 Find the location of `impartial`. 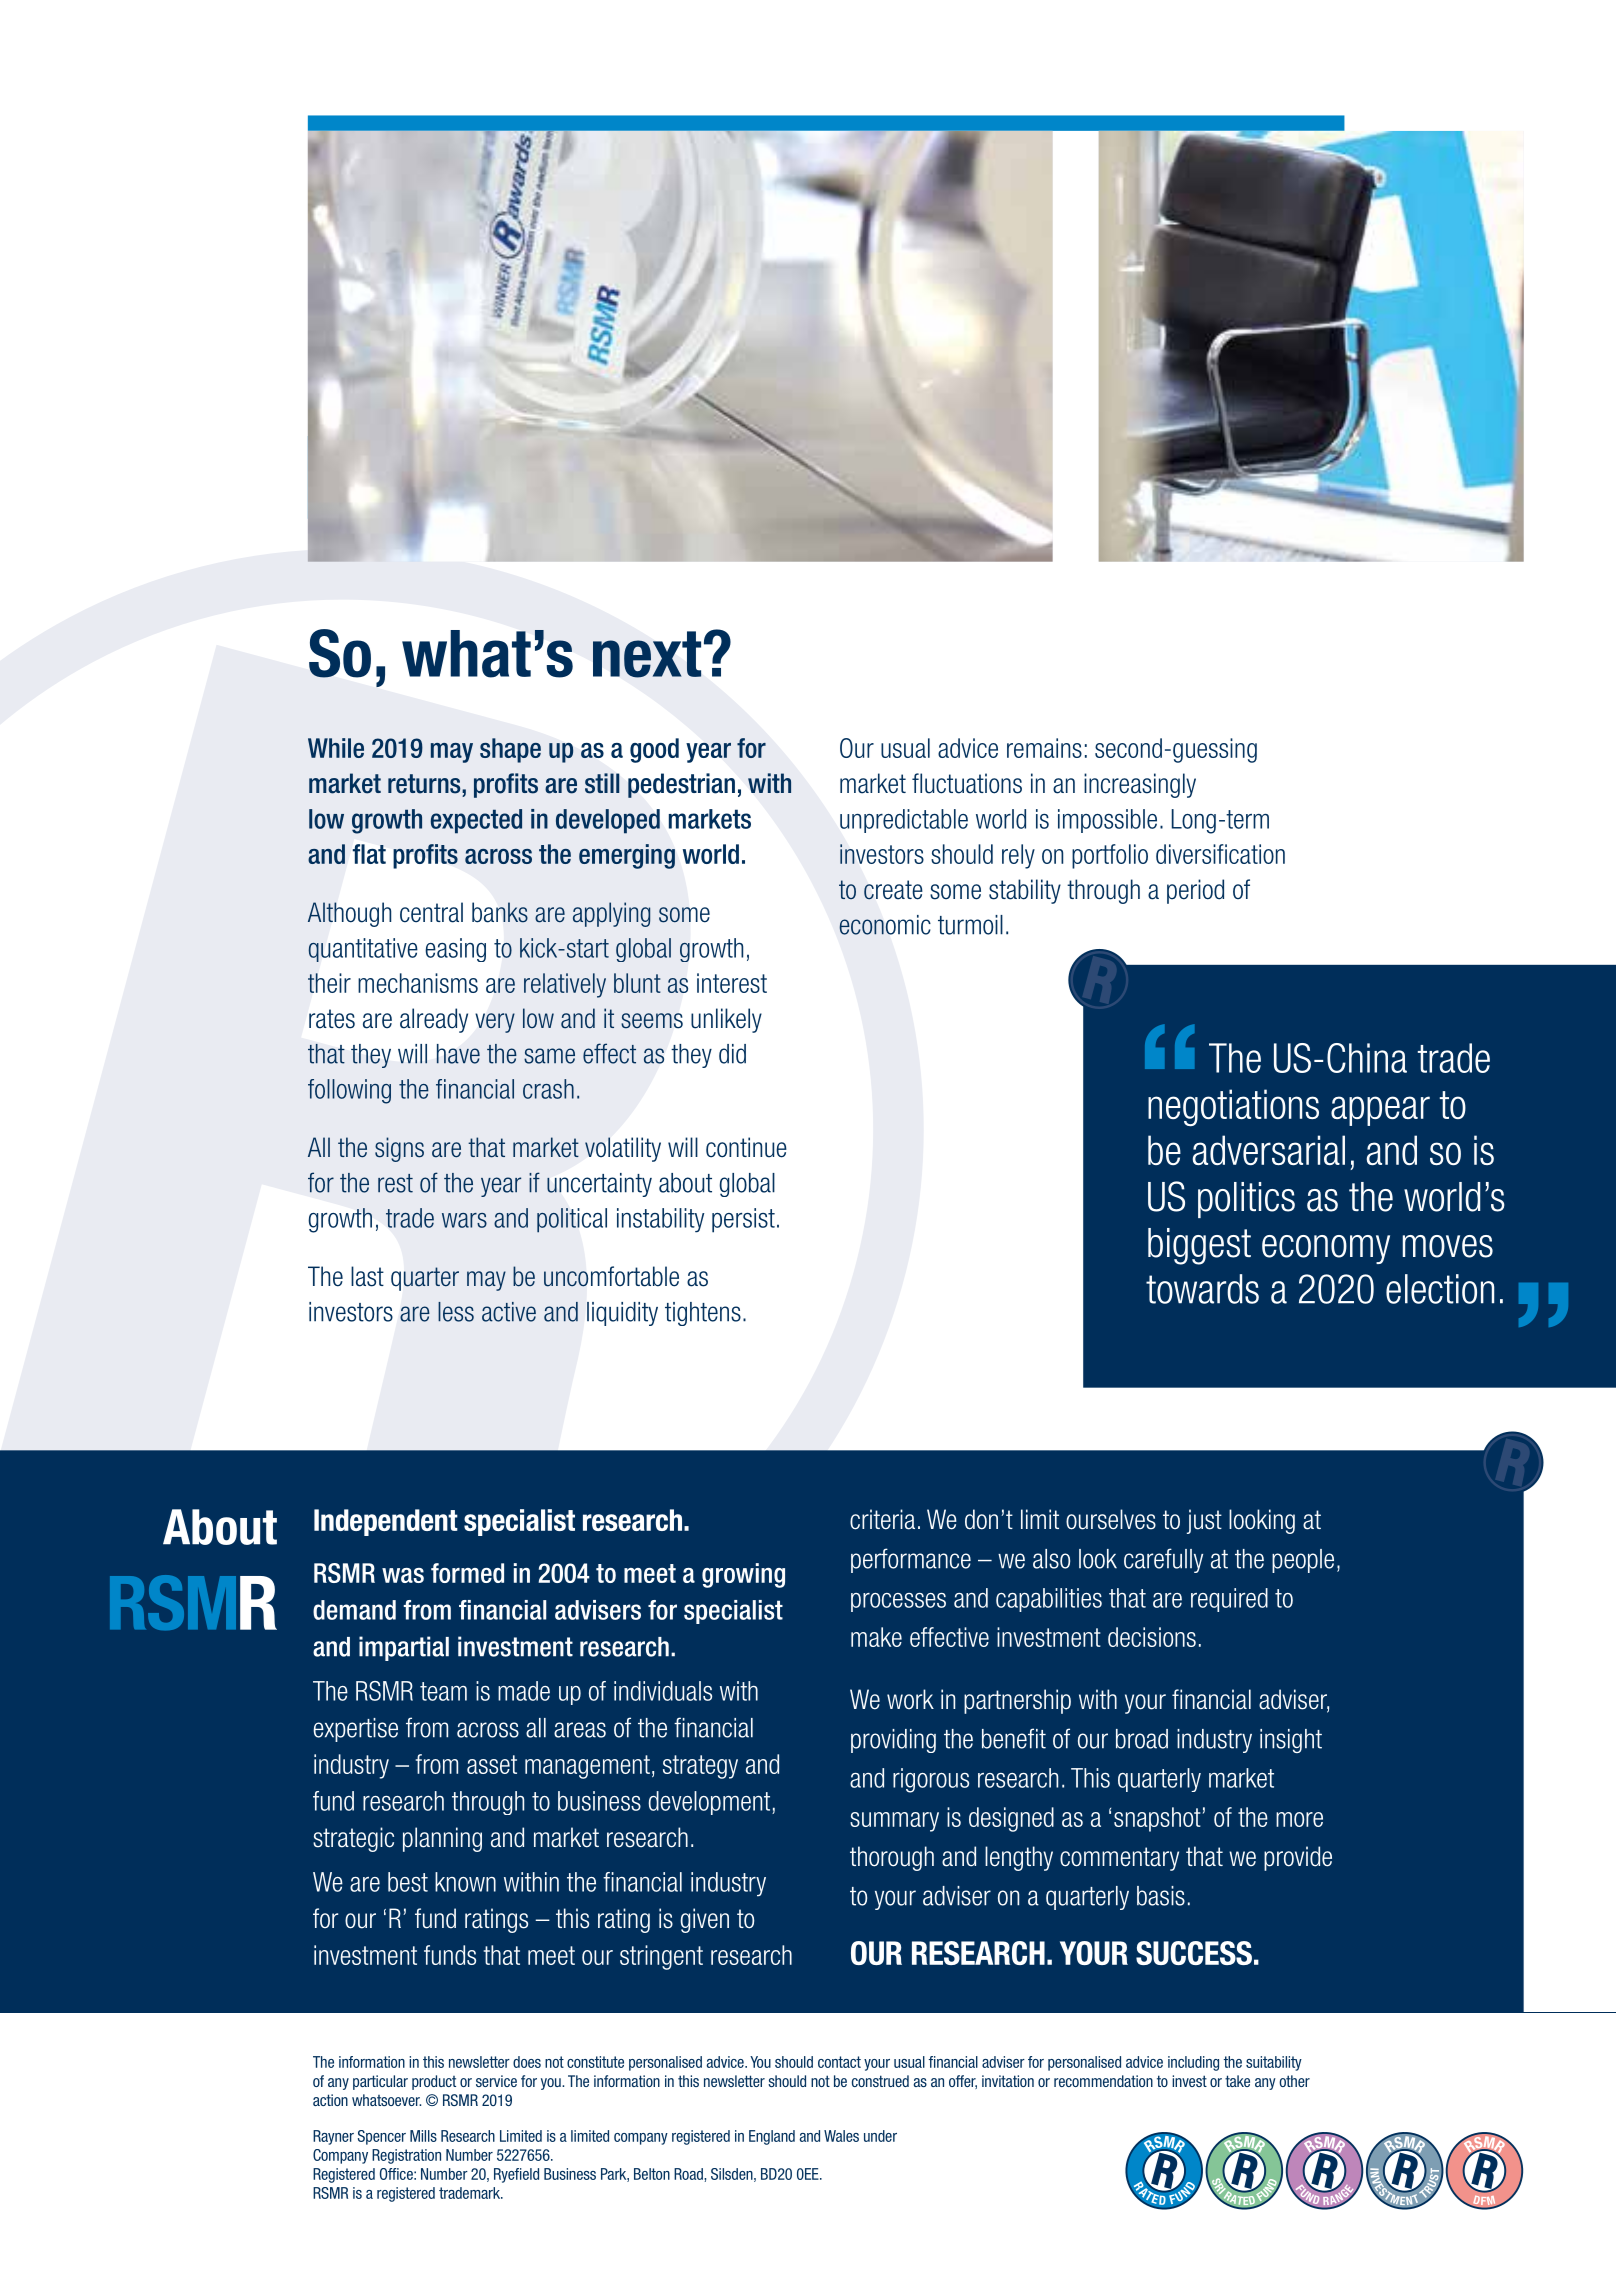

impartial is located at coordinates (404, 1648).
